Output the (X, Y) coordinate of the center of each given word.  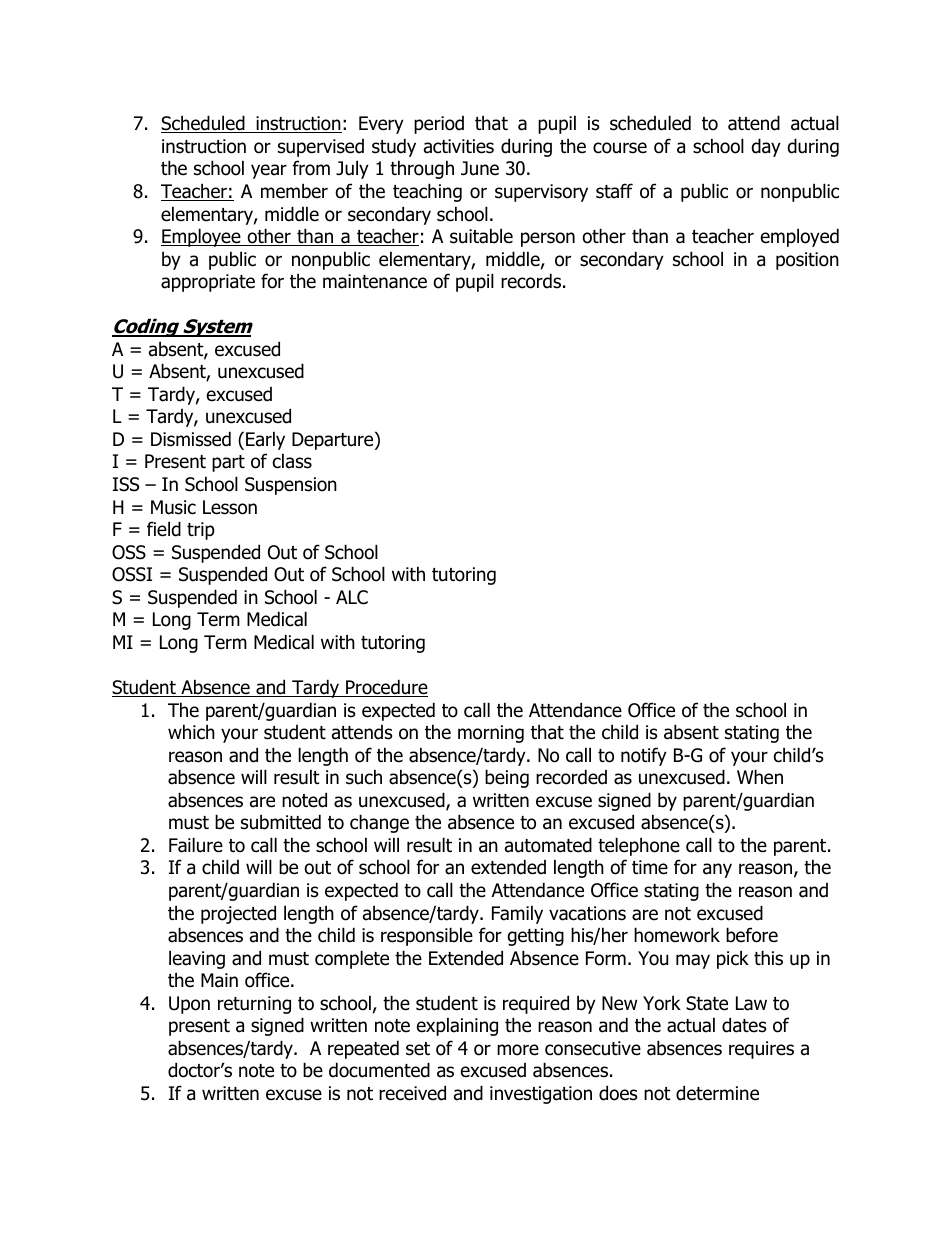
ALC (352, 597)
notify (644, 756)
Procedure (386, 688)
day (766, 147)
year (269, 171)
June (480, 168)
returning (254, 1005)
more (518, 1050)
